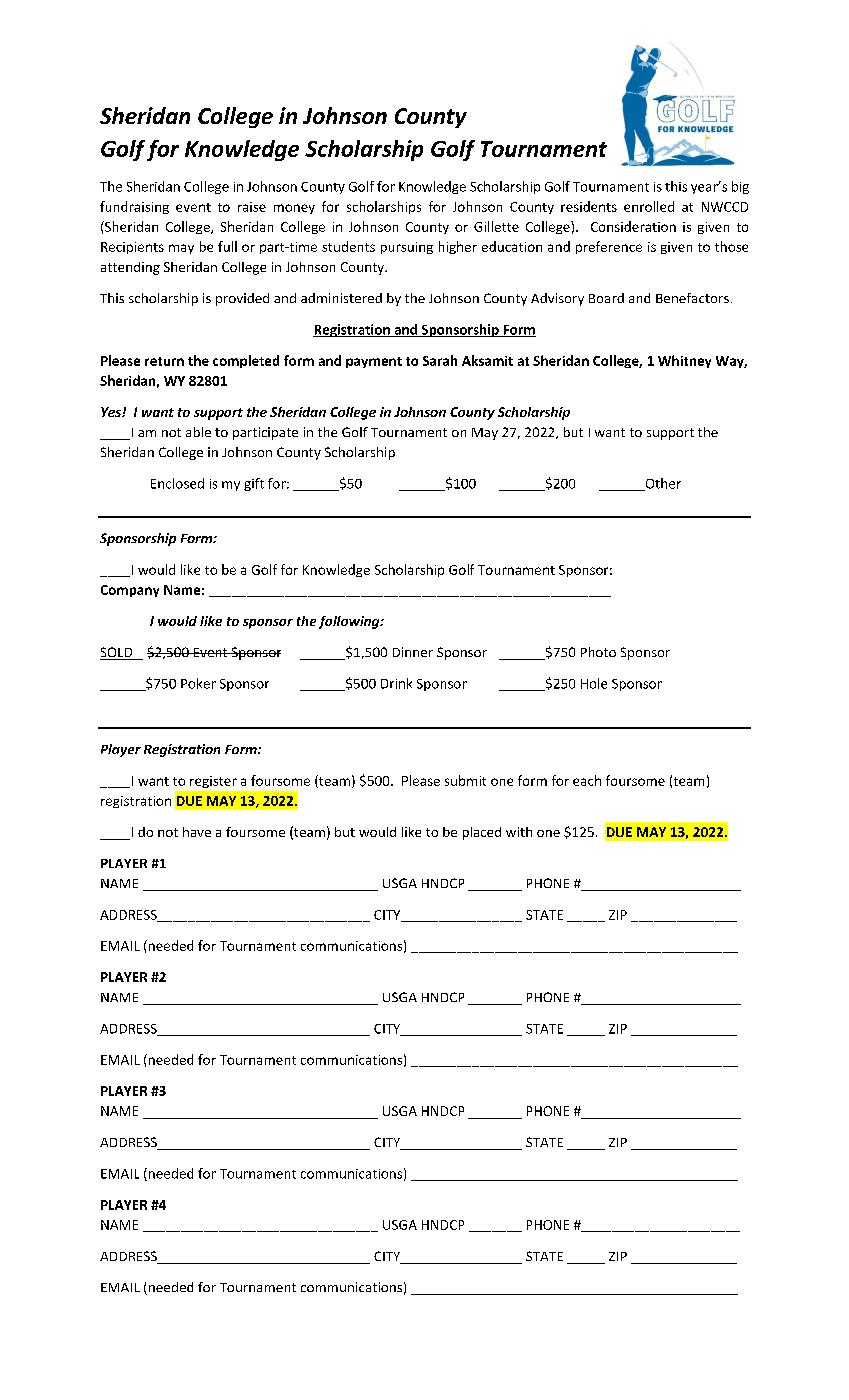 The width and height of the screenshot is (849, 1400). I want to click on Whitney, so click(684, 361).
